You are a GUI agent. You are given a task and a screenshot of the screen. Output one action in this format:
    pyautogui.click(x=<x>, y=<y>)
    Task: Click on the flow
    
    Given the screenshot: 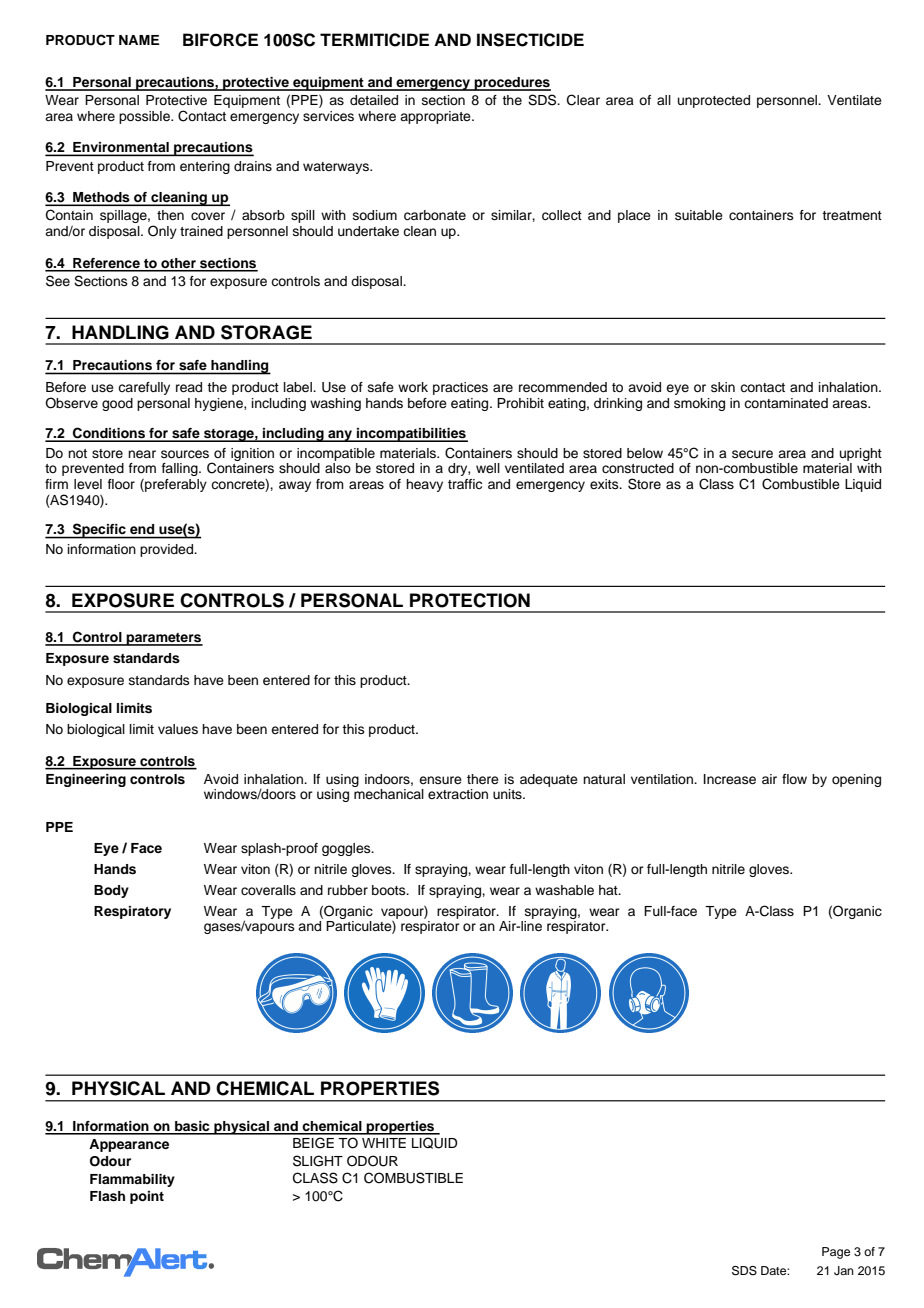 What is the action you would take?
    pyautogui.click(x=794, y=779)
